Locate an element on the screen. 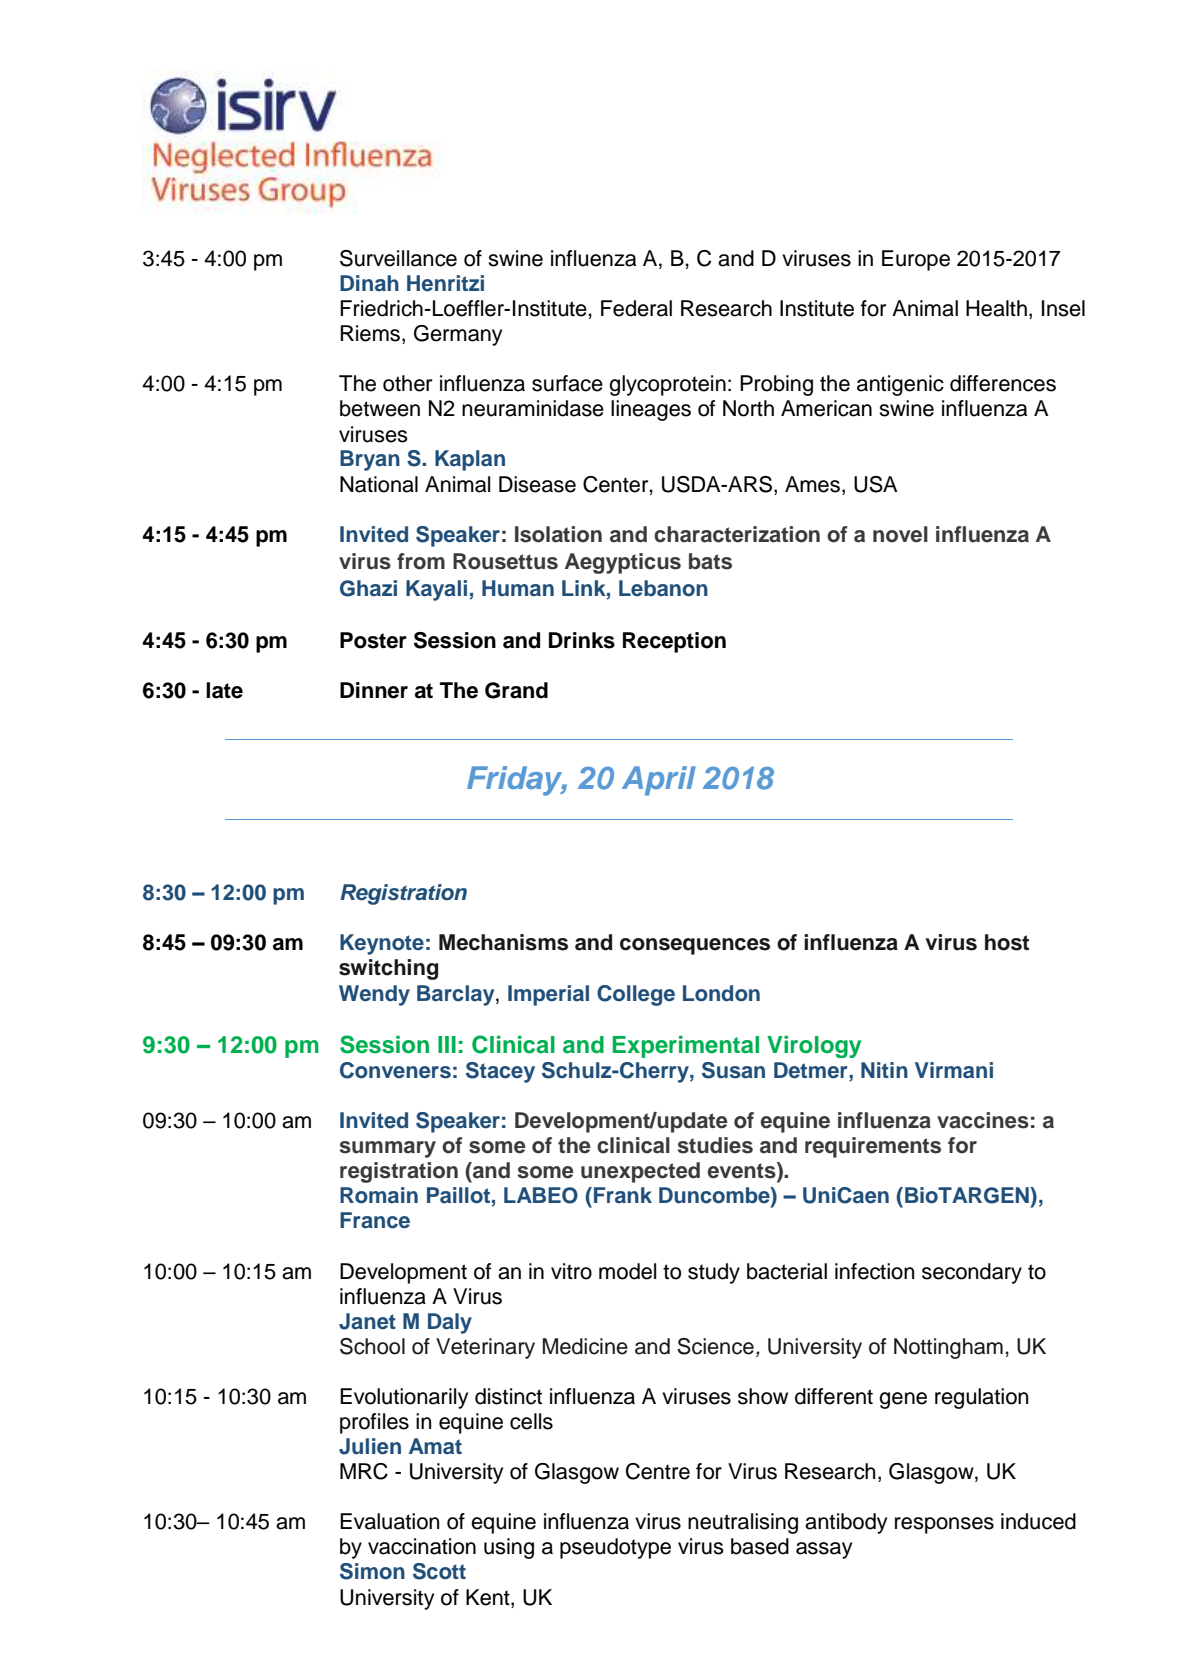  Experimental is located at coordinates (685, 1047).
